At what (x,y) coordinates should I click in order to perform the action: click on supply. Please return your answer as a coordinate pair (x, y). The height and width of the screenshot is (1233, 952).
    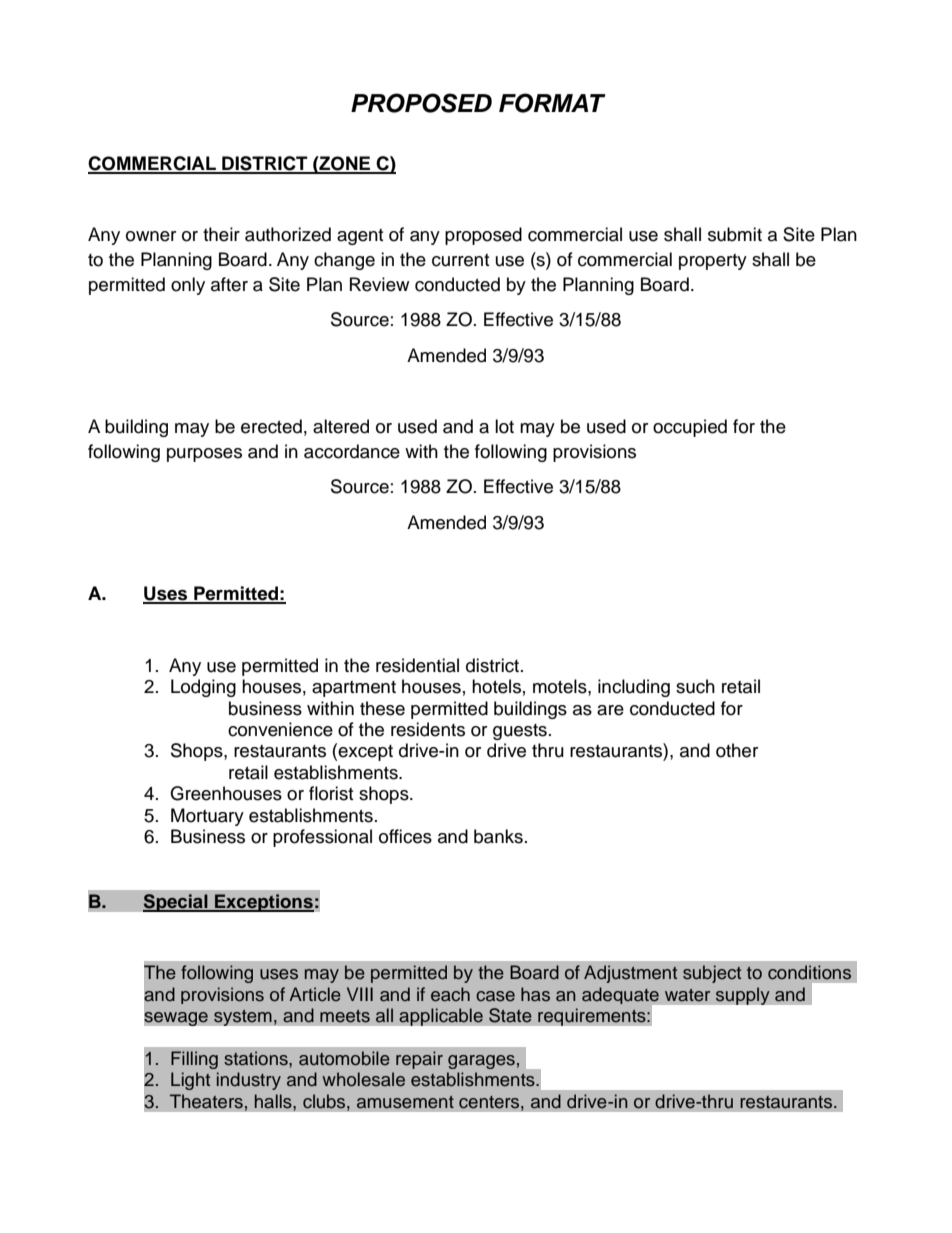
    Looking at the image, I should click on (742, 996).
